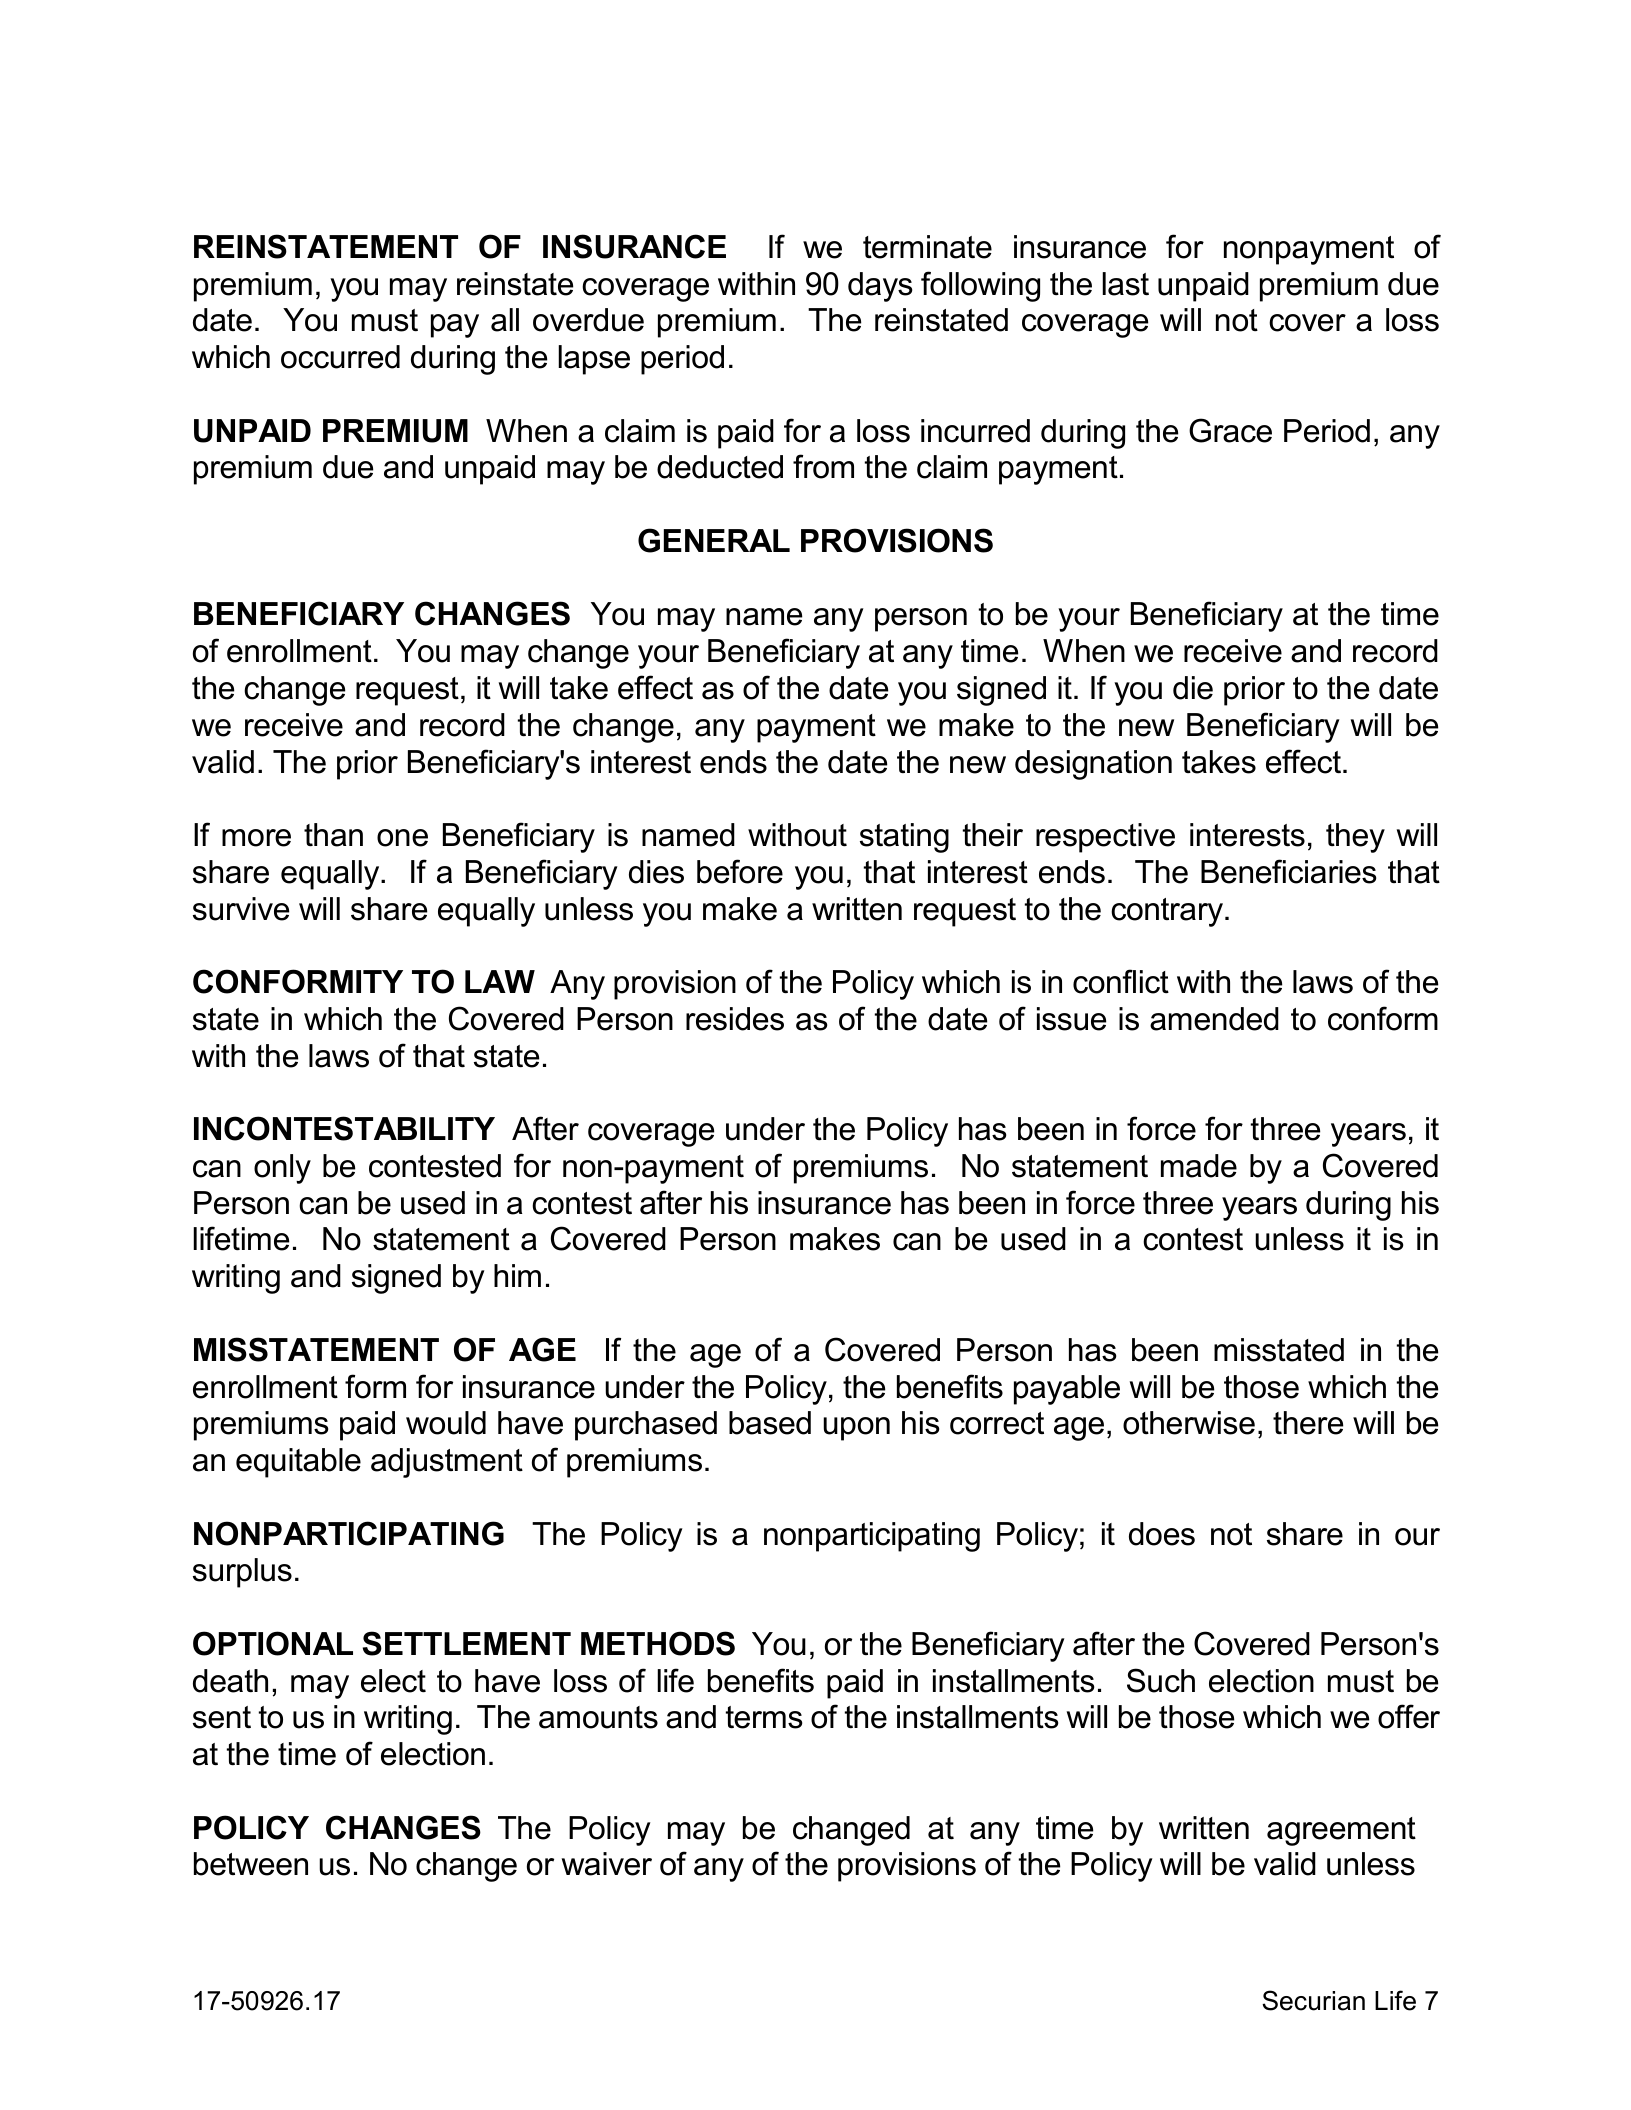  Describe the element at coordinates (282, 1169) in the screenshot. I see `only` at that location.
